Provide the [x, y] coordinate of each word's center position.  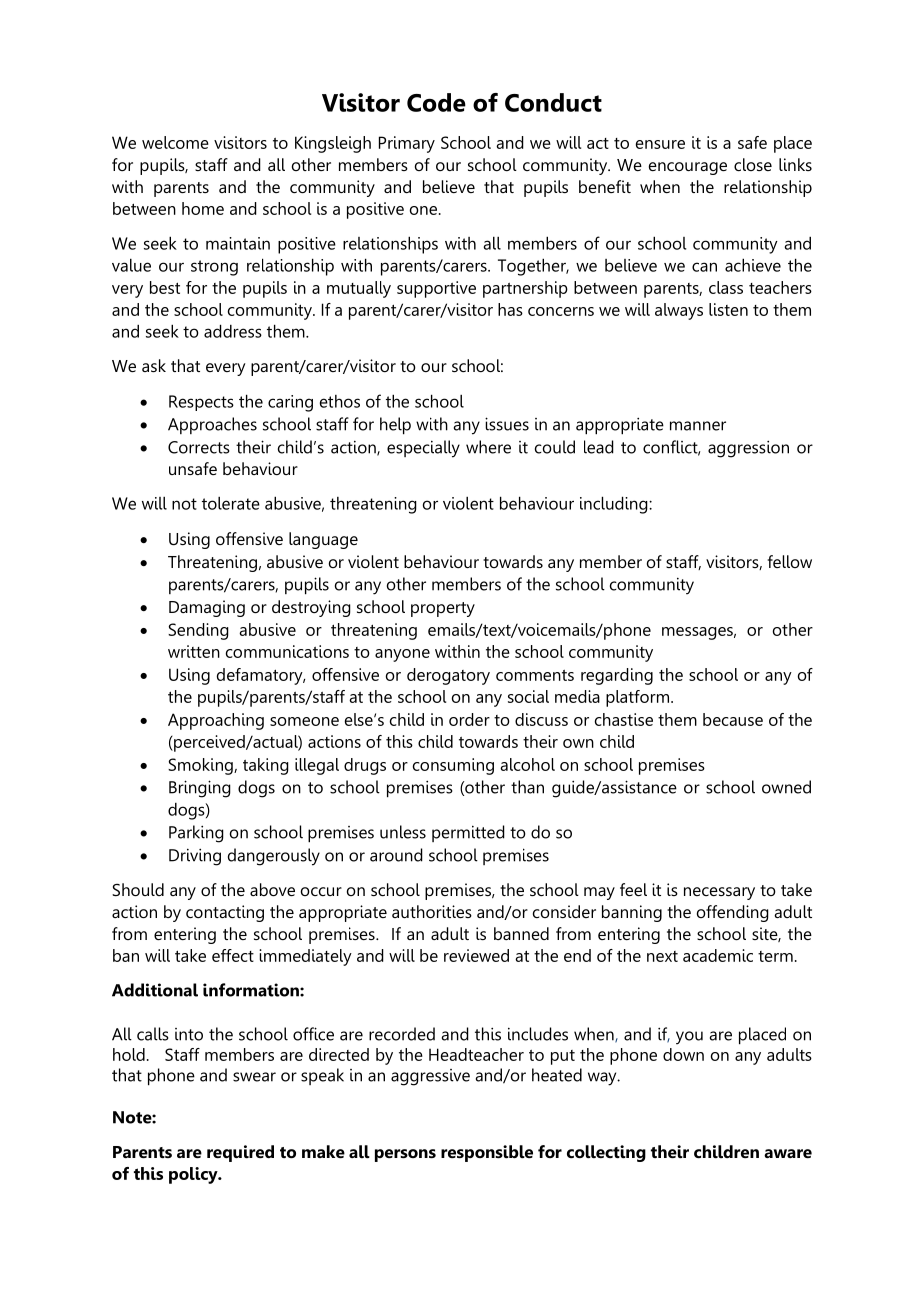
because [733, 719]
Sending [198, 631]
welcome [175, 142]
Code [436, 102]
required [240, 1153]
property [443, 609]
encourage [688, 168]
